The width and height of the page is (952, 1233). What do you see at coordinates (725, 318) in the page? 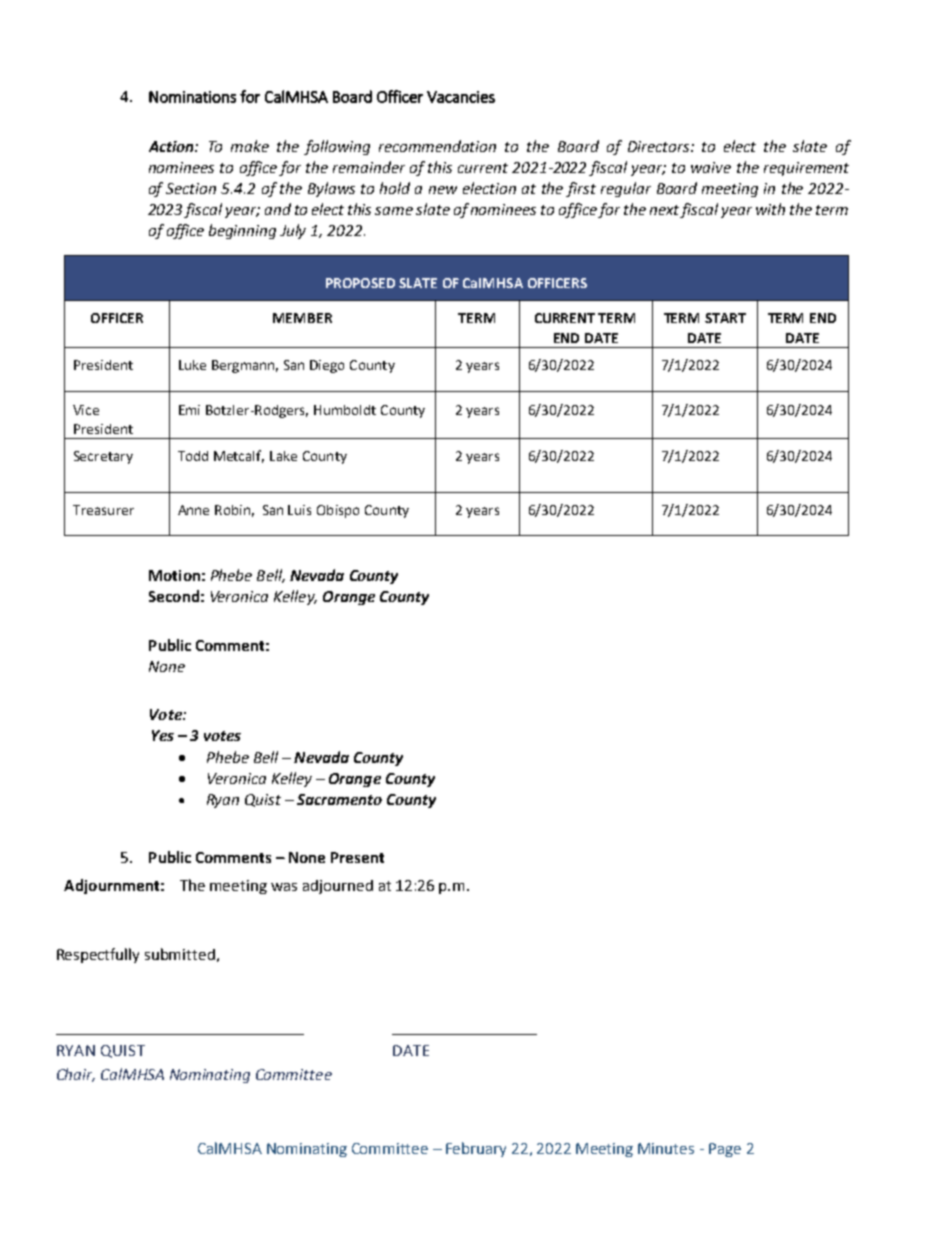
I see `START` at bounding box center [725, 318].
